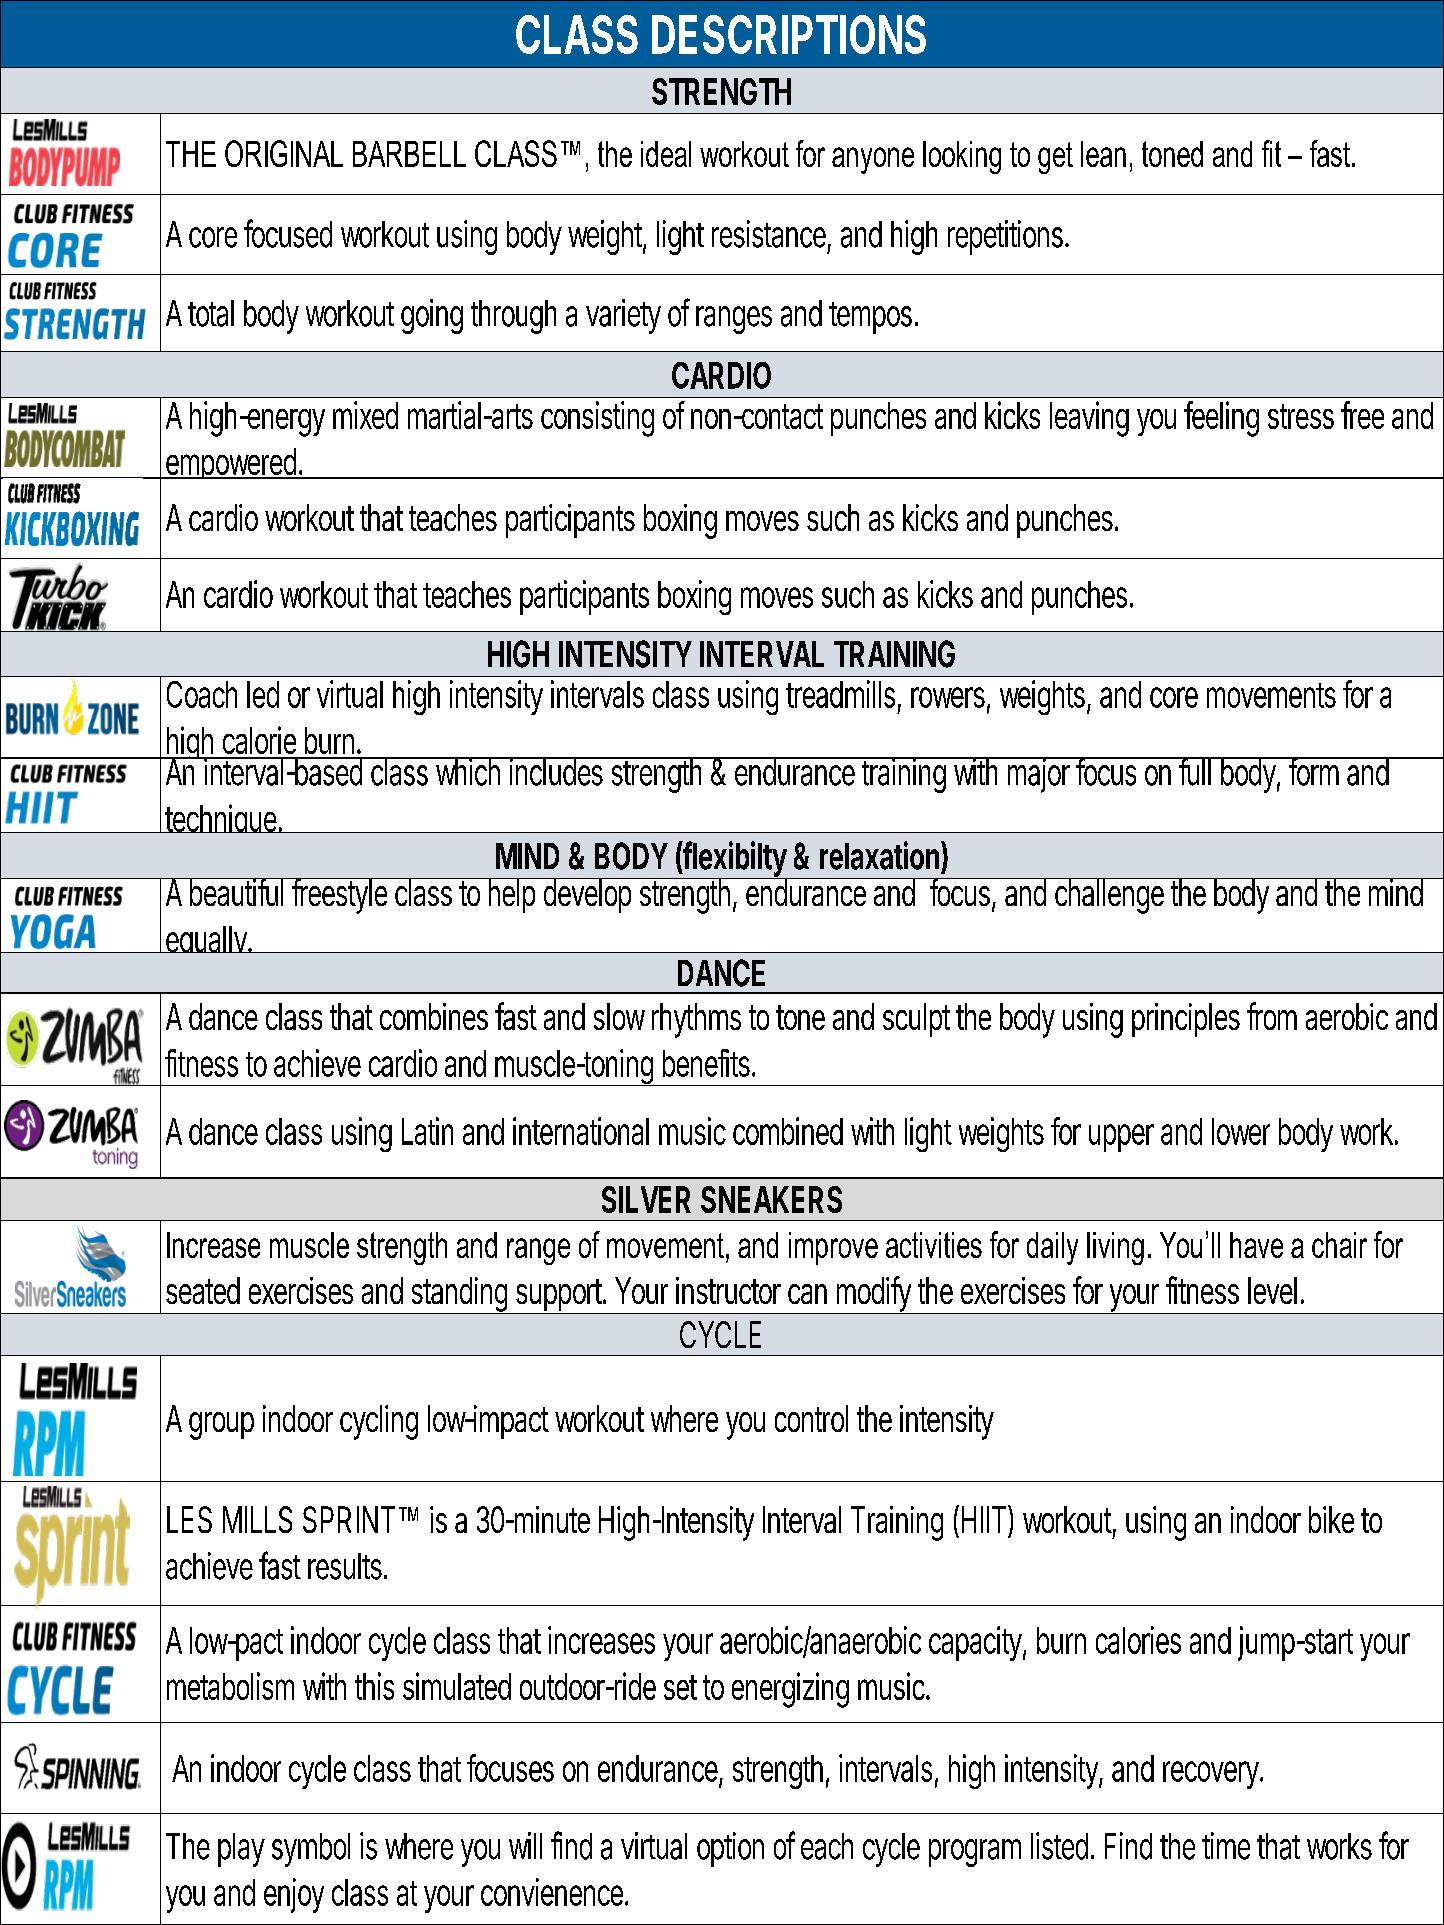 The height and width of the page is (1925, 1444). What do you see at coordinates (311, 1850) in the page?
I see `symbol` at bounding box center [311, 1850].
